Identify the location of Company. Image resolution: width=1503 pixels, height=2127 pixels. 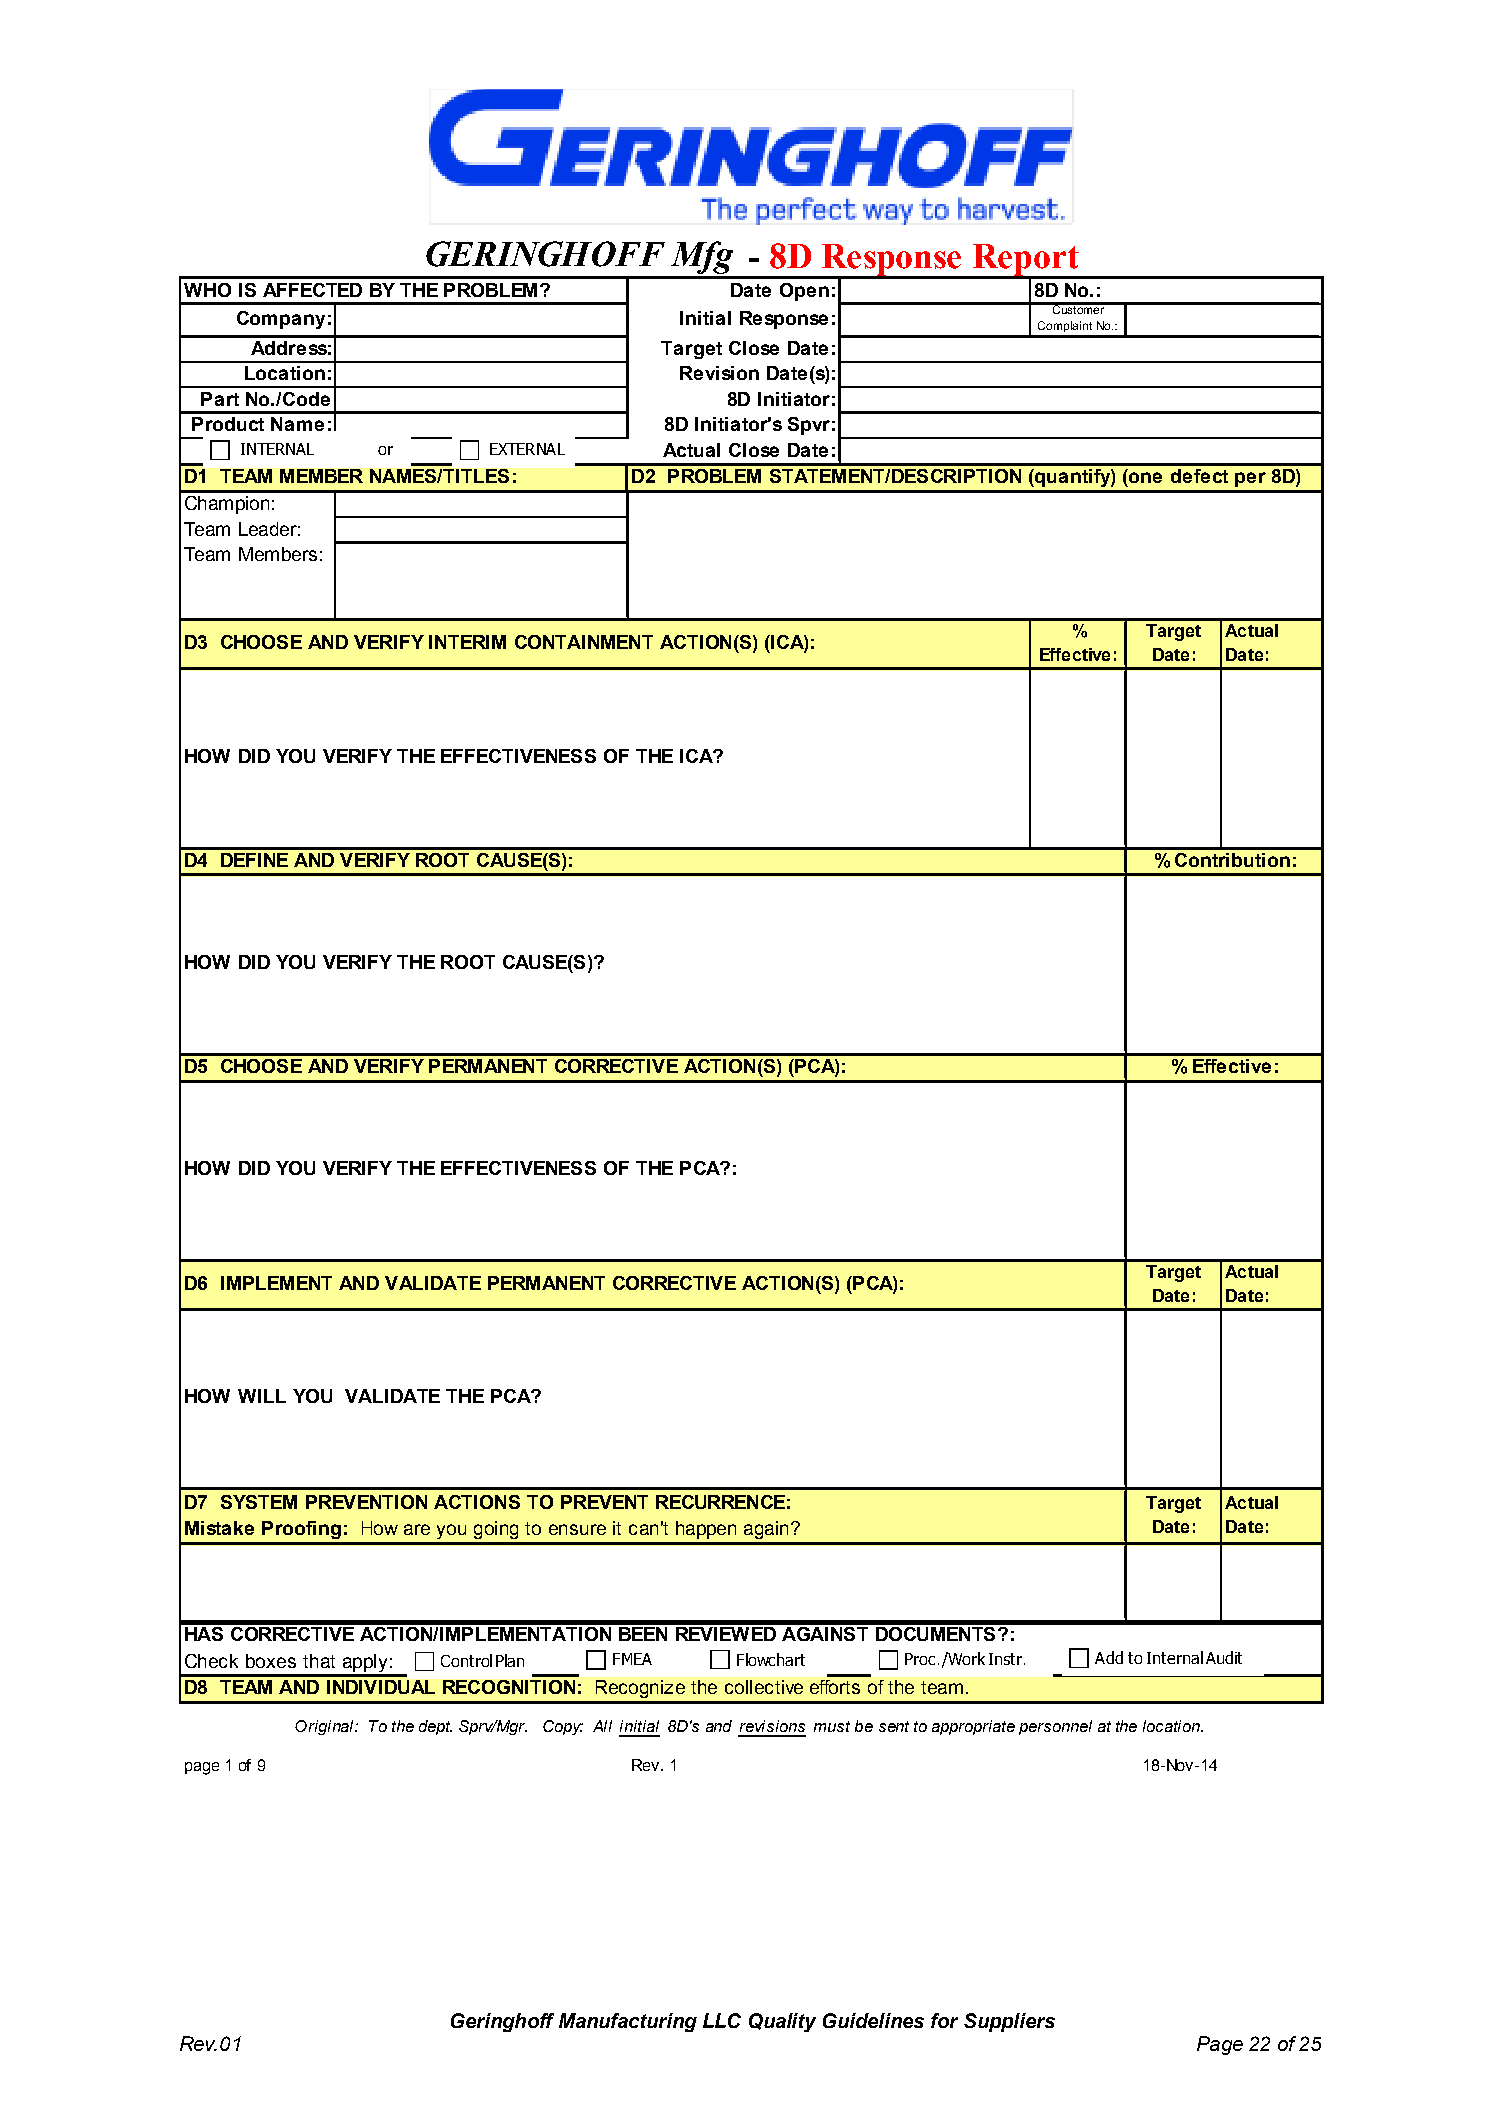
(281, 320).
